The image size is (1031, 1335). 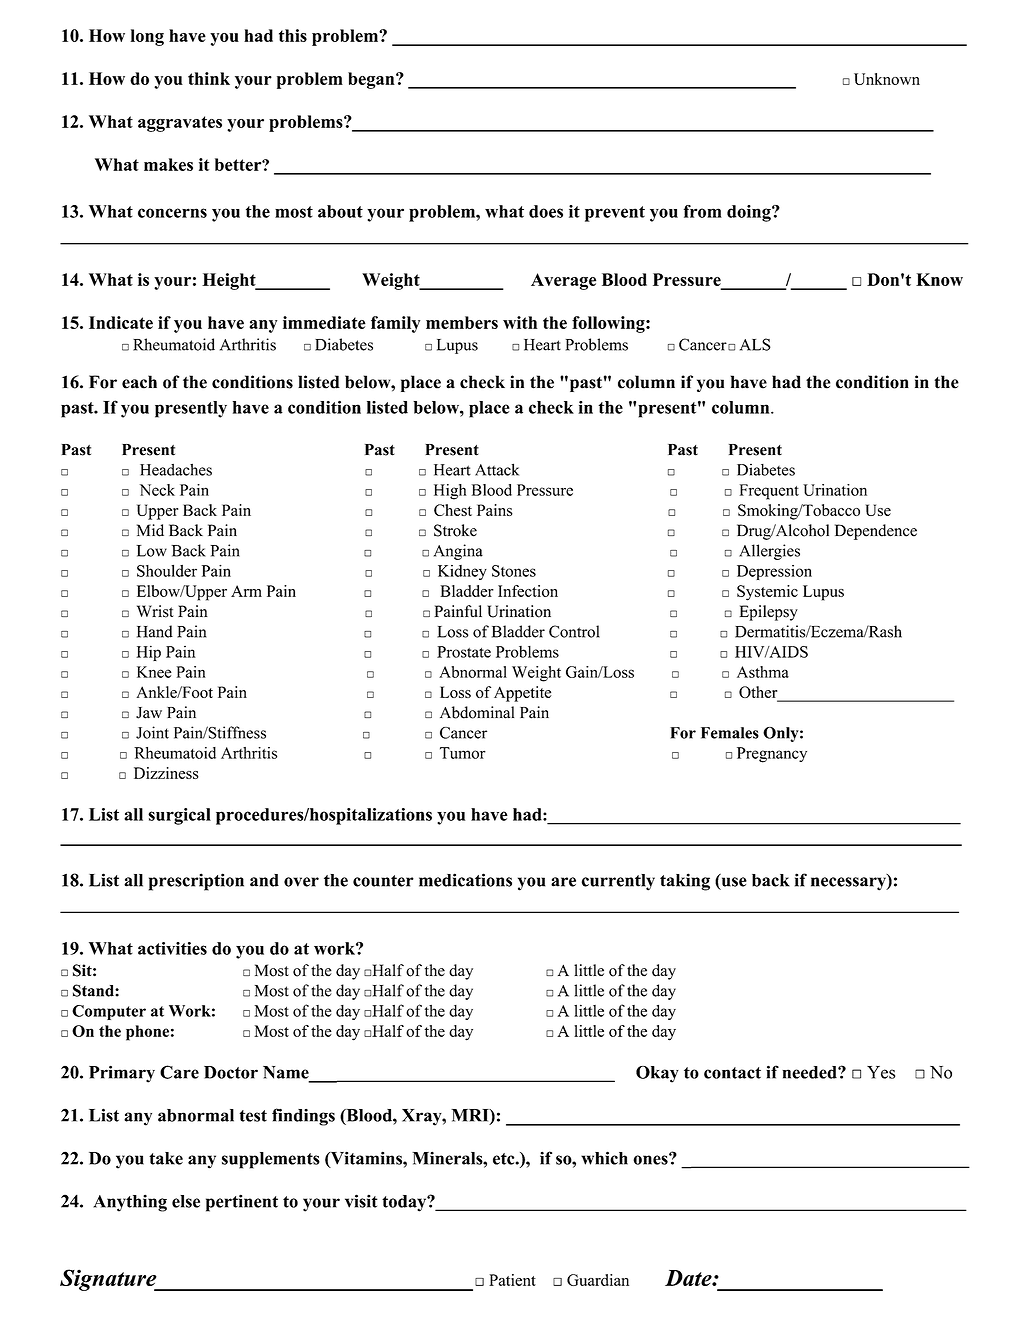 What do you see at coordinates (464, 652) in the screenshot?
I see `Prostate` at bounding box center [464, 652].
